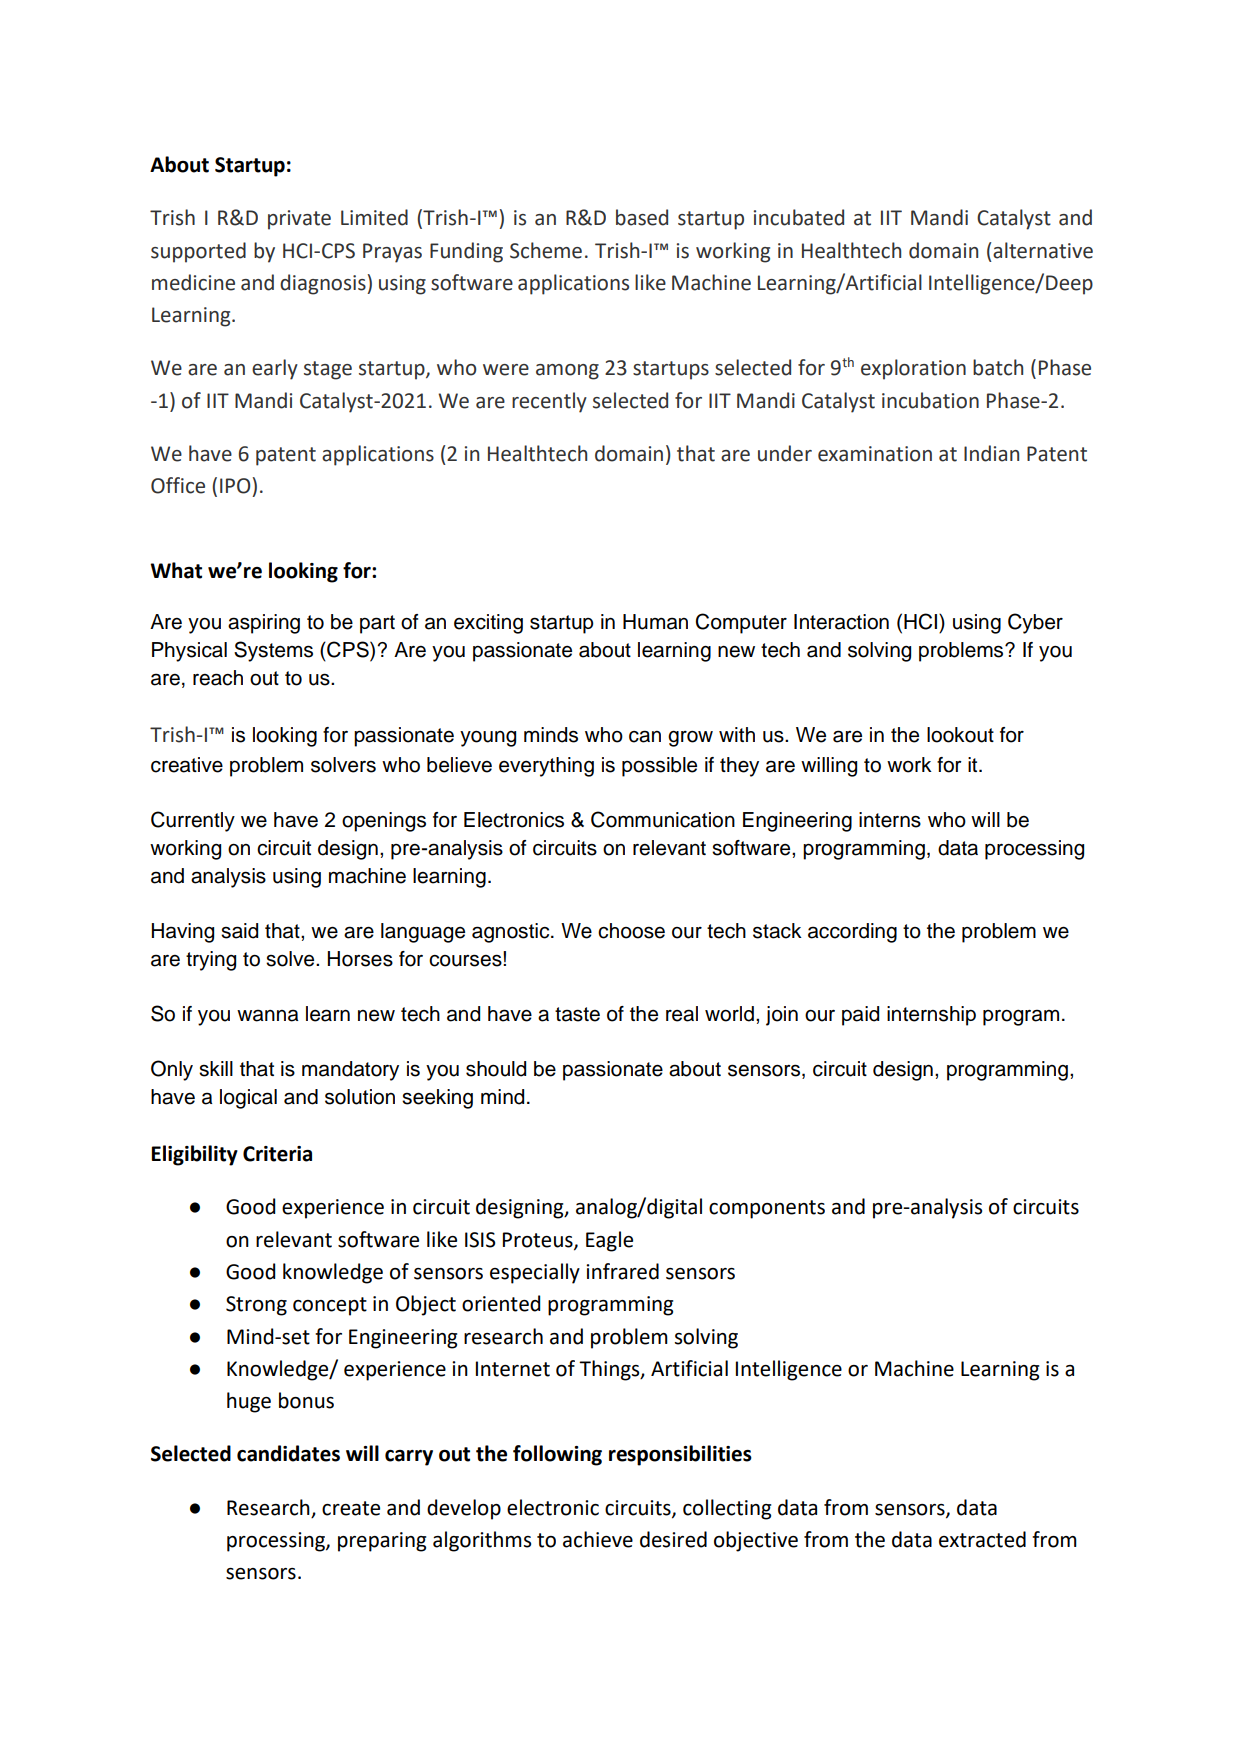  Describe the element at coordinates (248, 1099) in the page. I see `logical` at that location.
